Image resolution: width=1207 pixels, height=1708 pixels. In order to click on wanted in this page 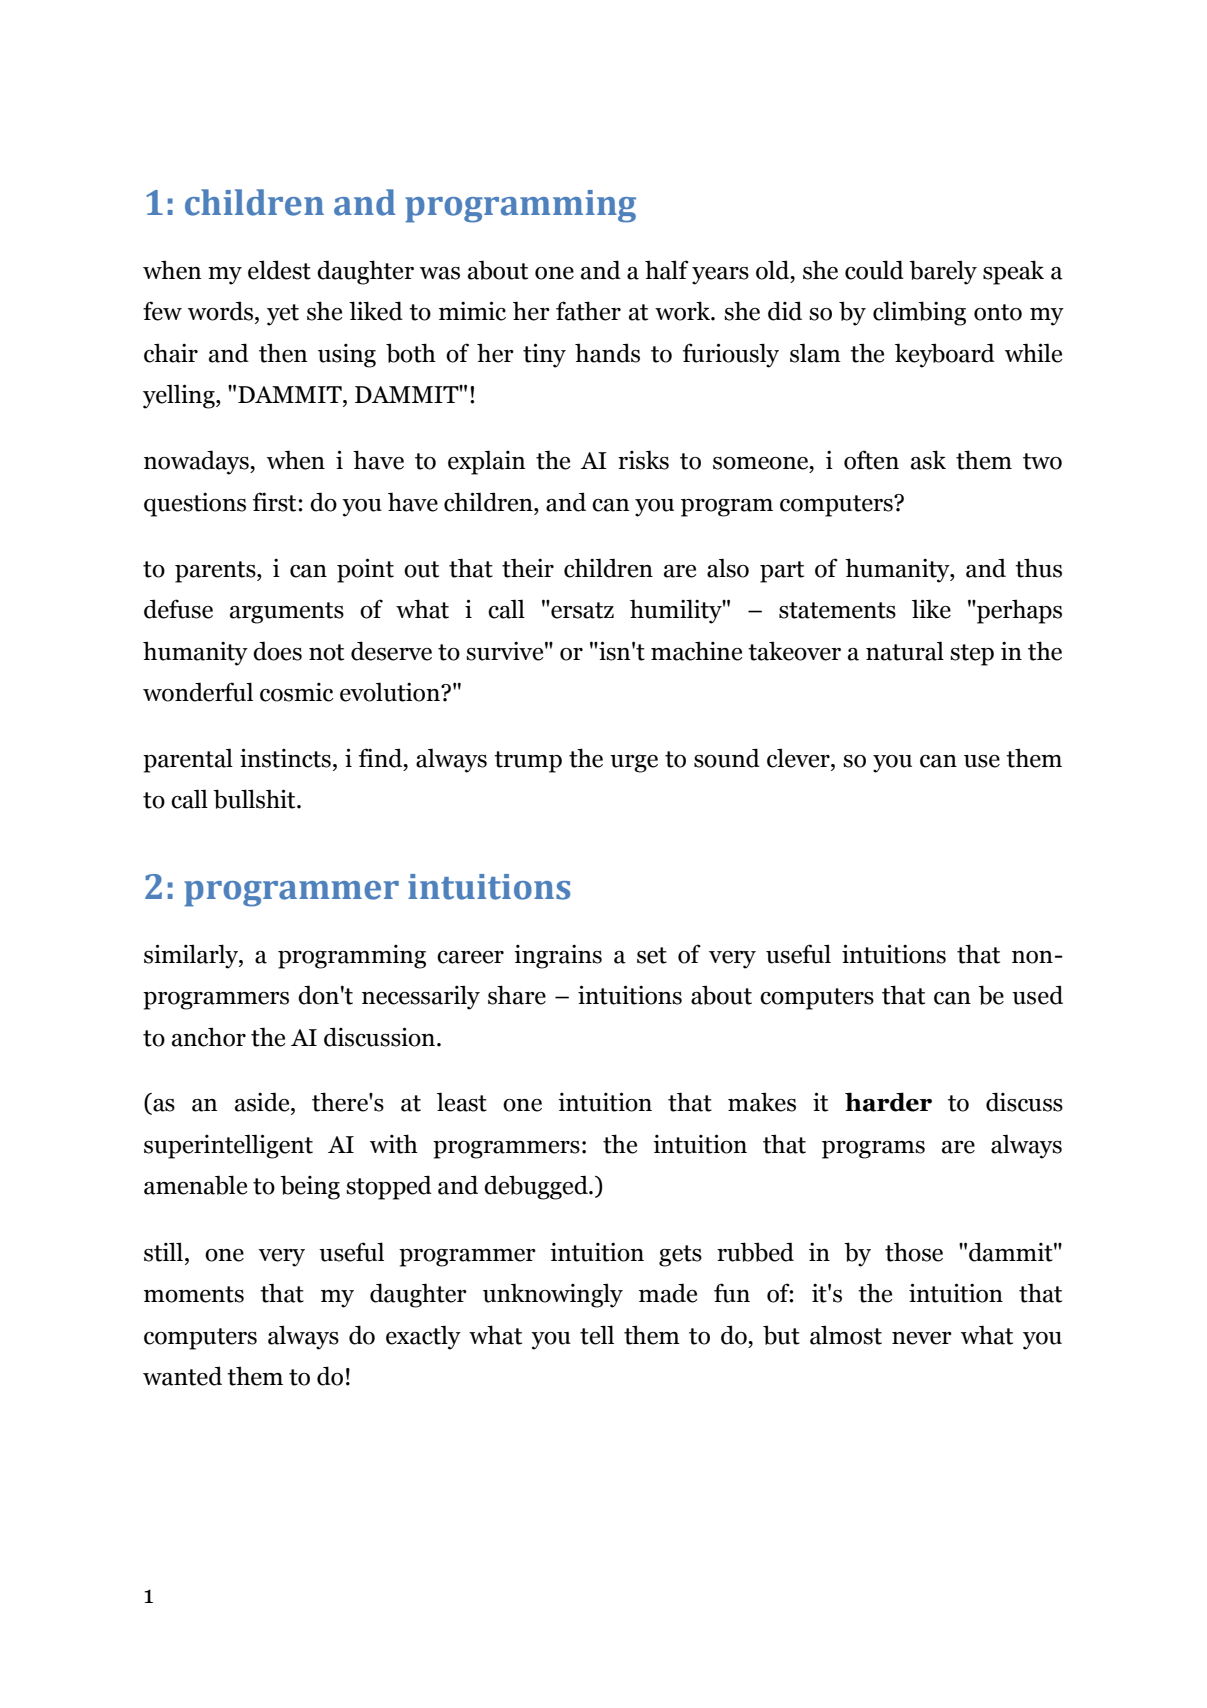, I will do `click(182, 1376)`.
